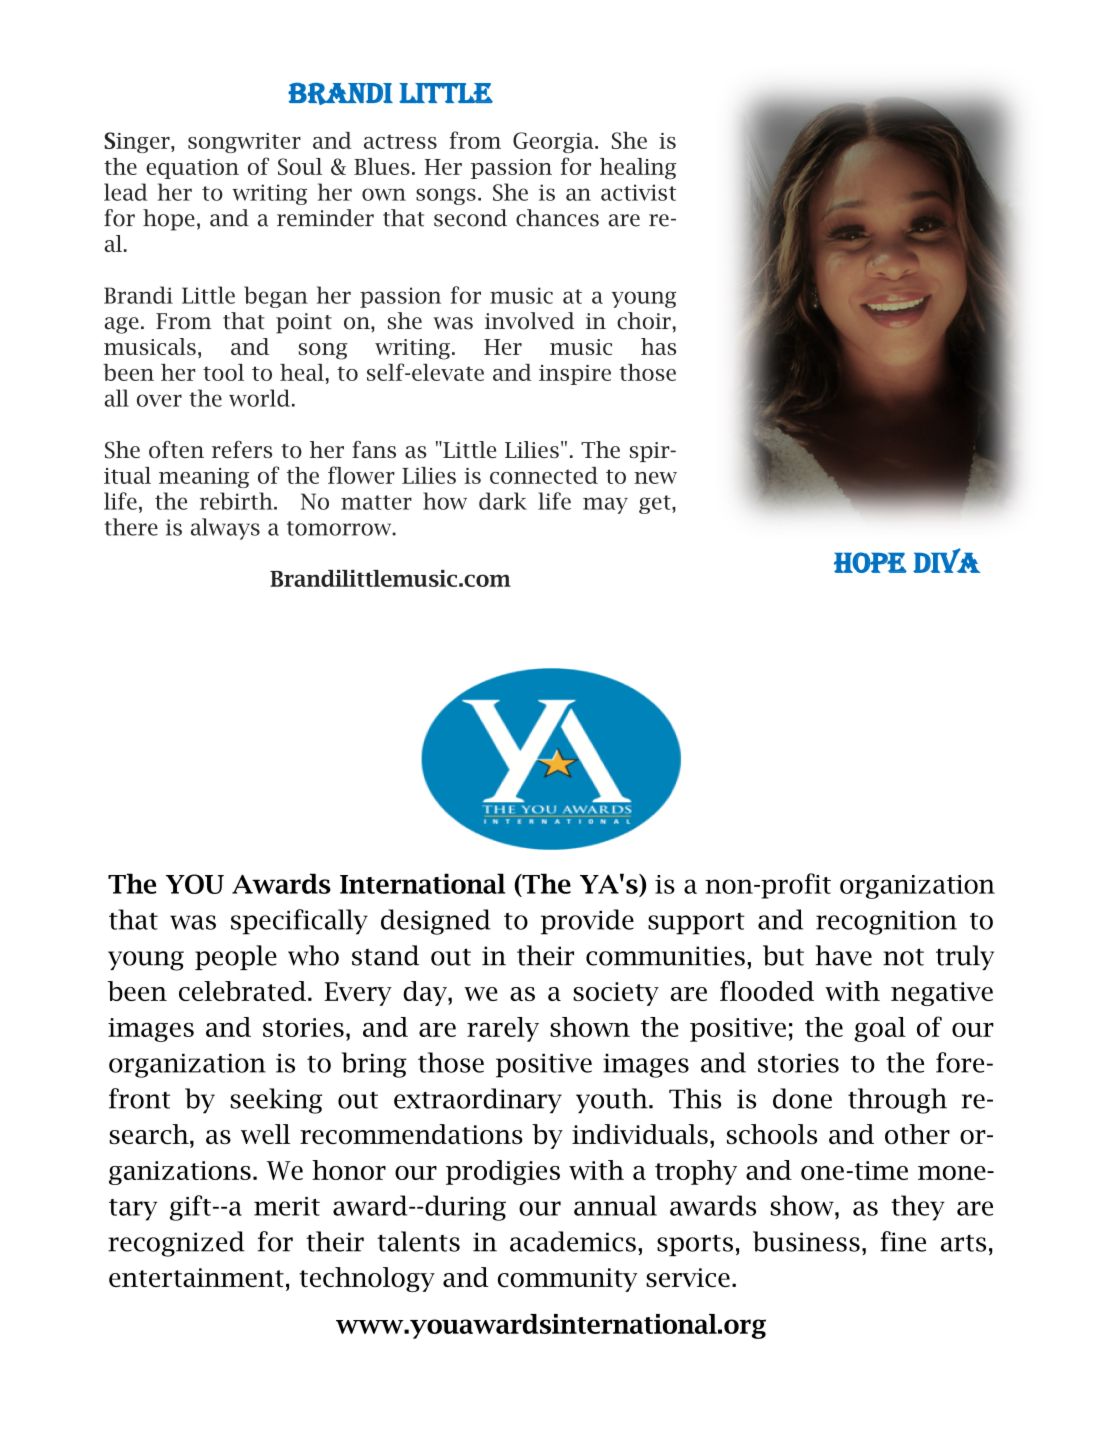 Image resolution: width=1115 pixels, height=1443 pixels. I want to click on DIVA, so click(947, 560).
